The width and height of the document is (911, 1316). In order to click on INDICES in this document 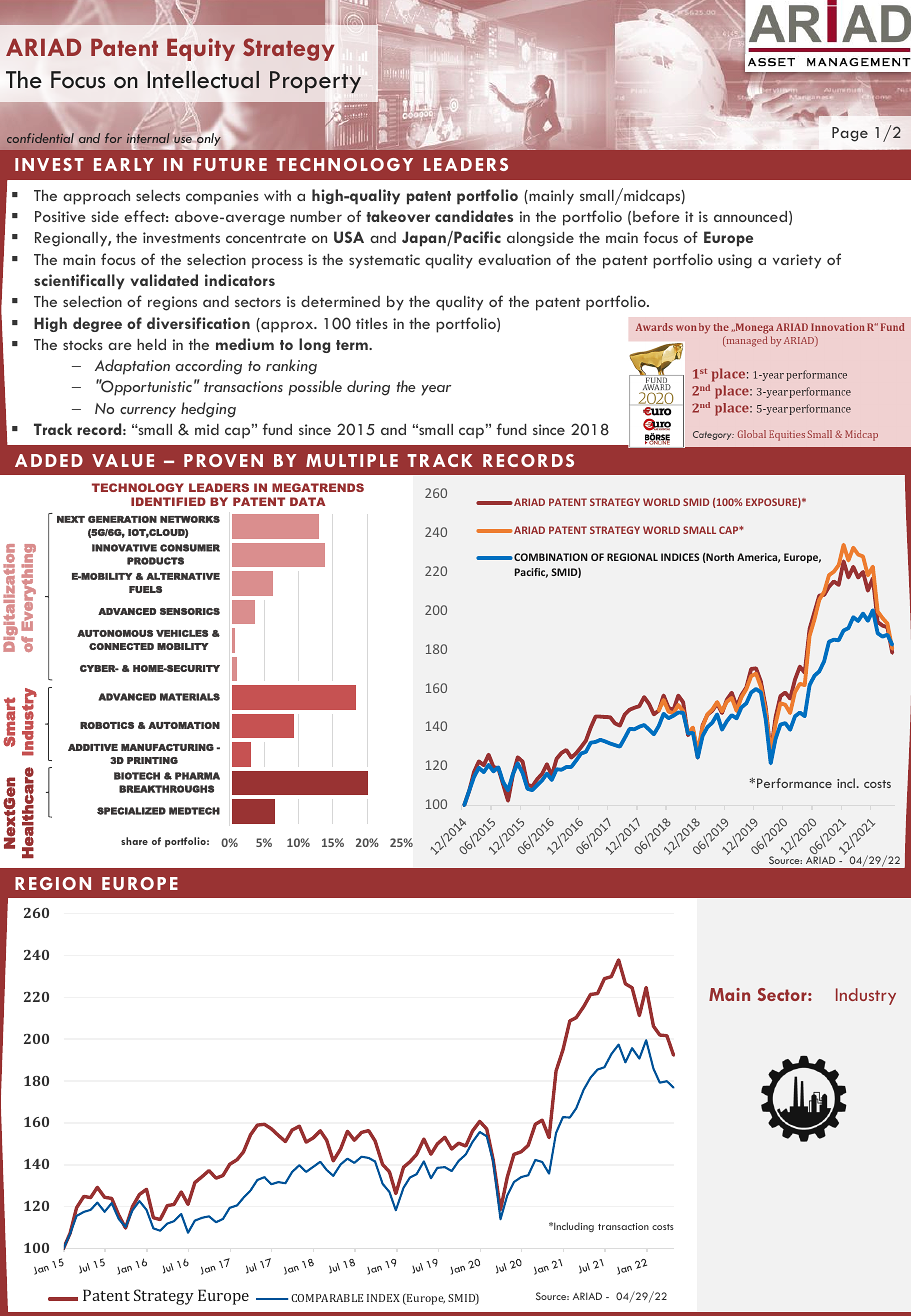, I will do `click(680, 557)`.
